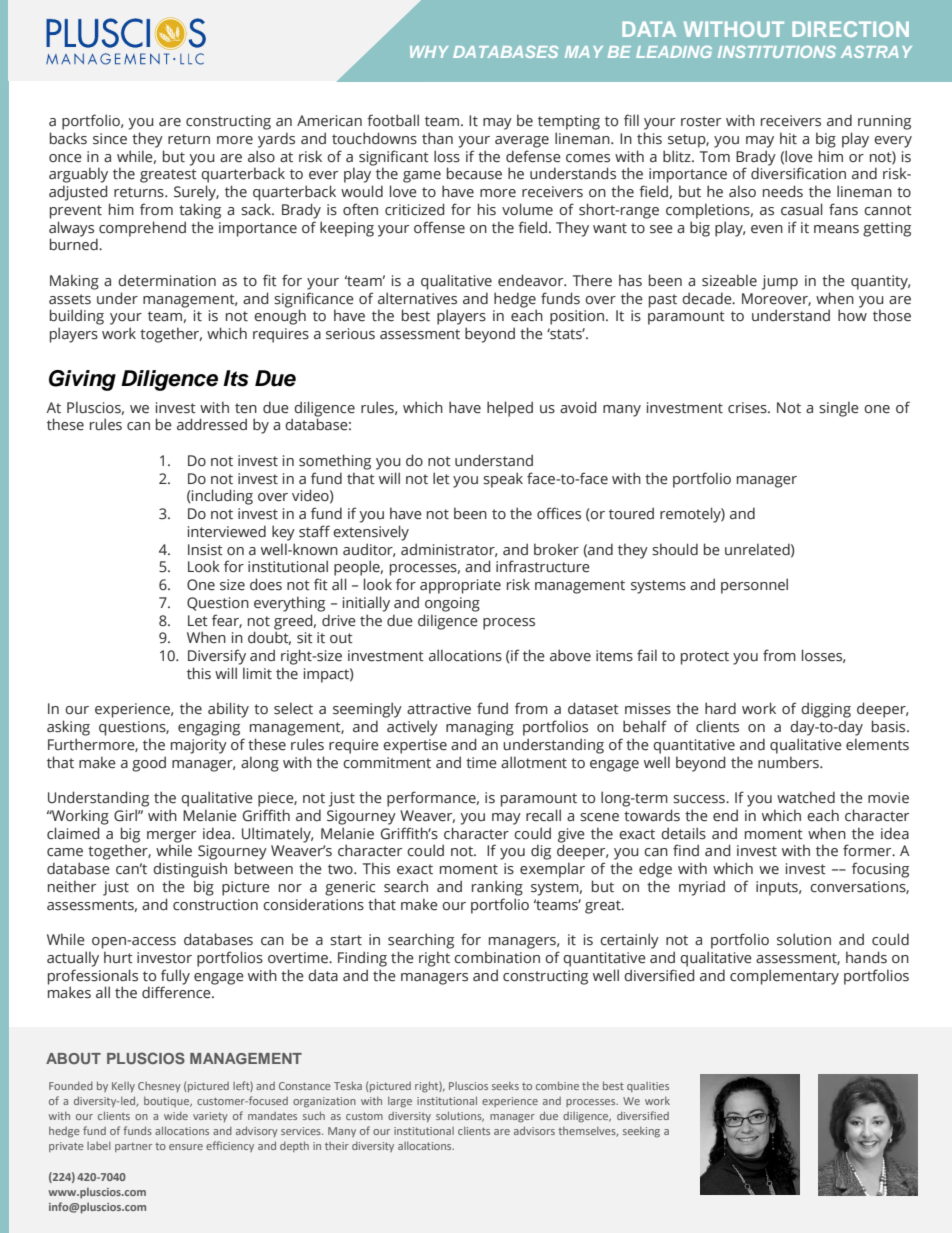 This page has width=952, height=1233. What do you see at coordinates (648, 1087) in the page?
I see `qualities` at bounding box center [648, 1087].
